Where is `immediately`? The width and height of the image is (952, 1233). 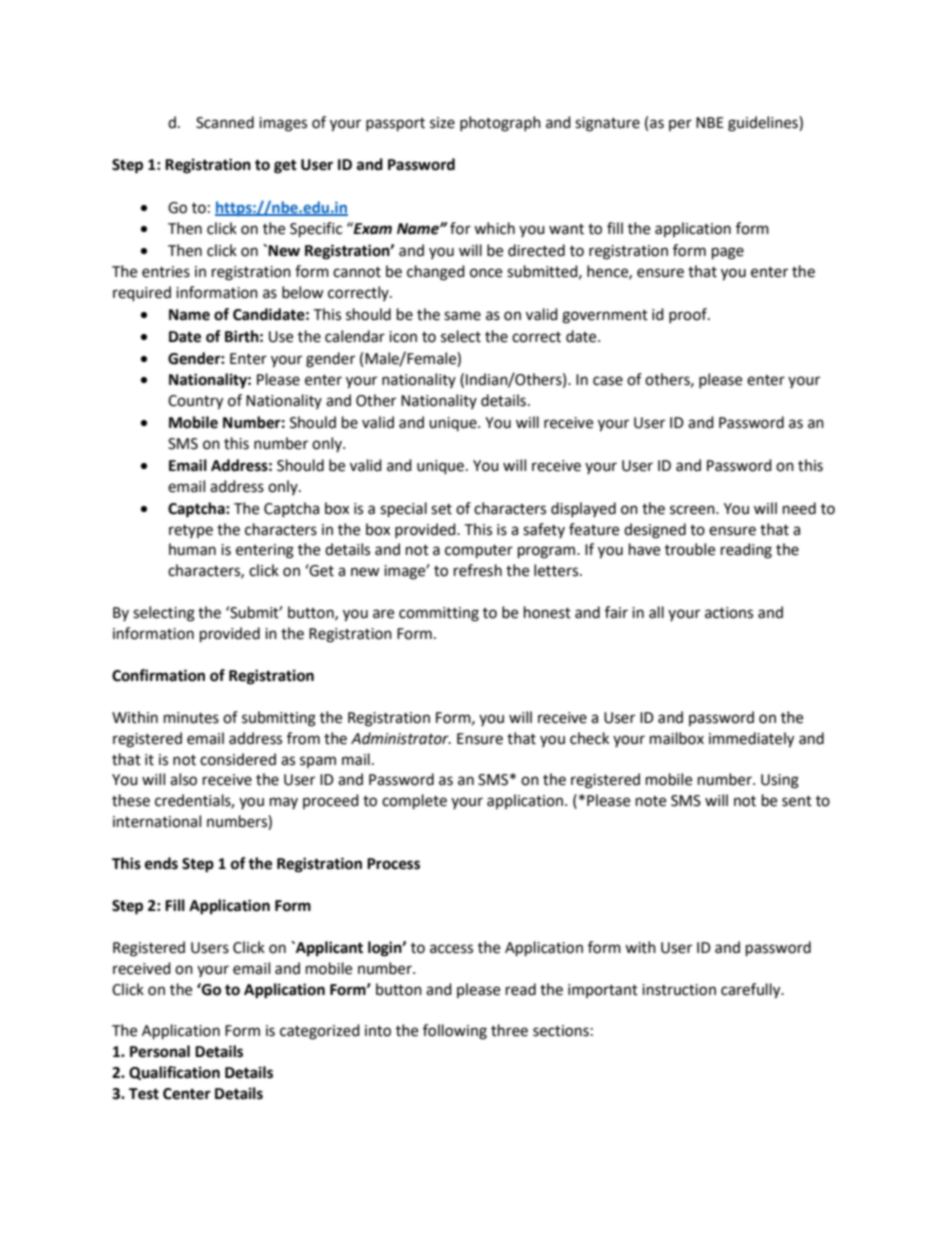
immediately is located at coordinates (751, 740).
